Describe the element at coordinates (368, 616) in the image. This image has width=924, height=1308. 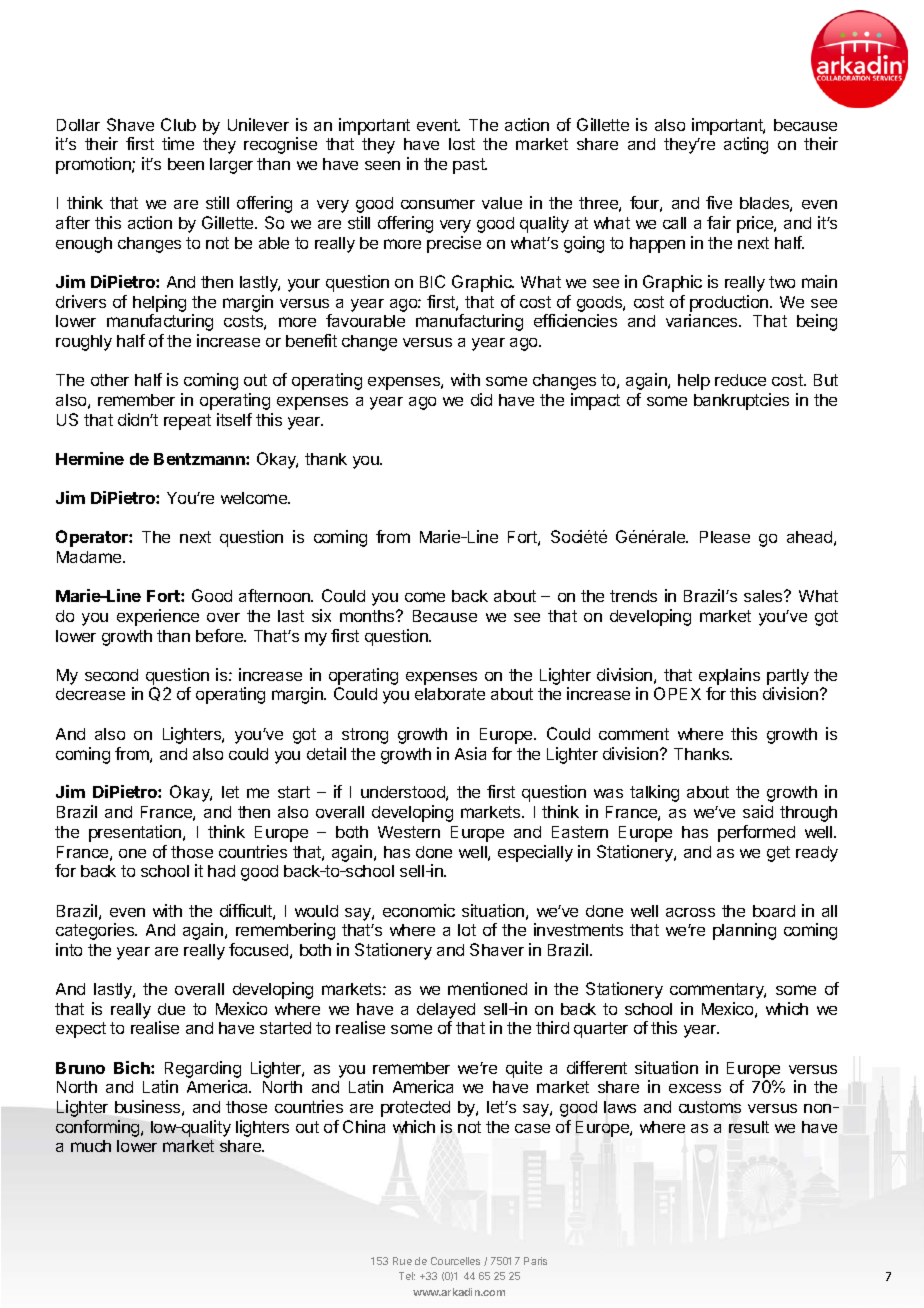
I see `months` at that location.
